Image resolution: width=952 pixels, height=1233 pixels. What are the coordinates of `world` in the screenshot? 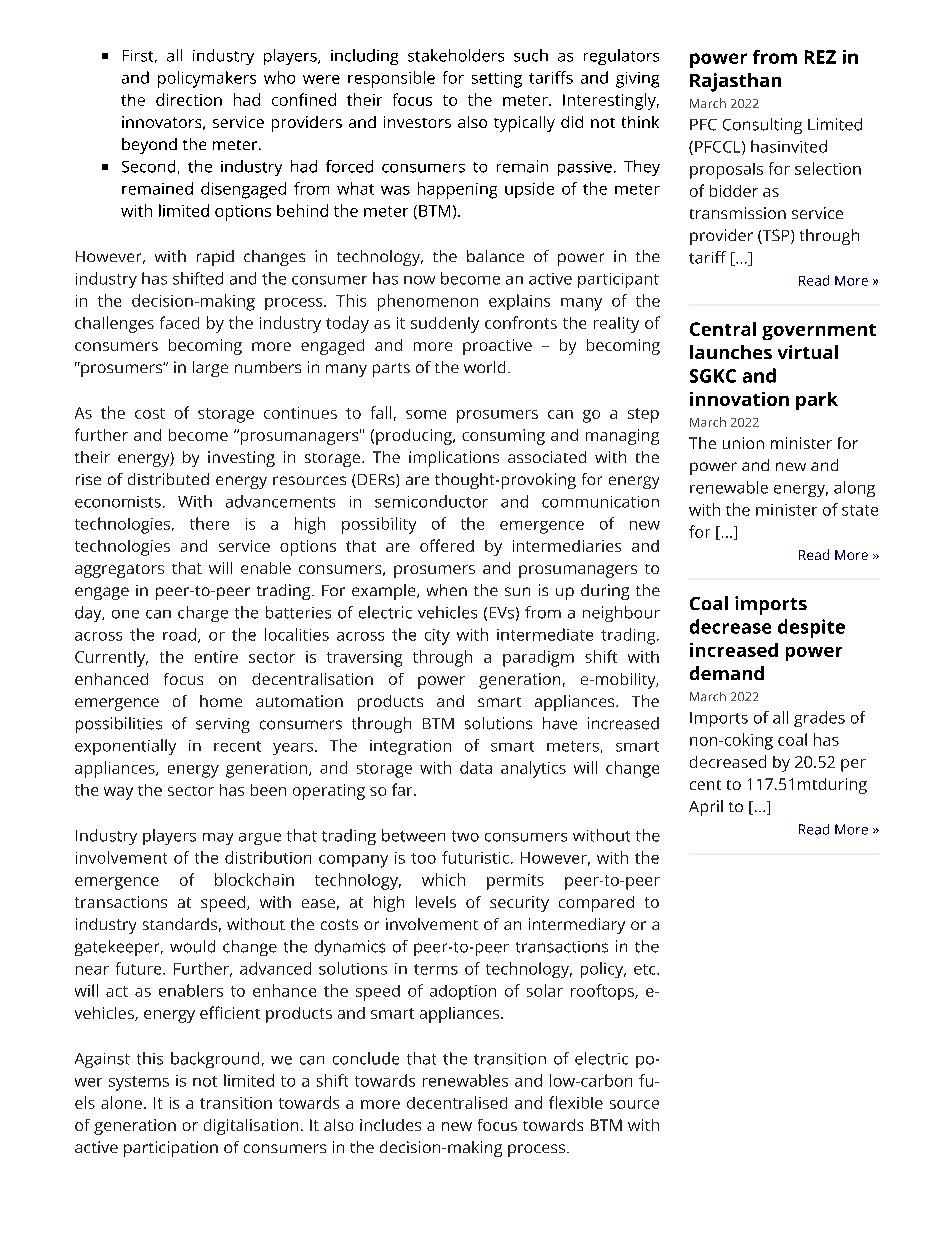 It's located at (484, 367).
